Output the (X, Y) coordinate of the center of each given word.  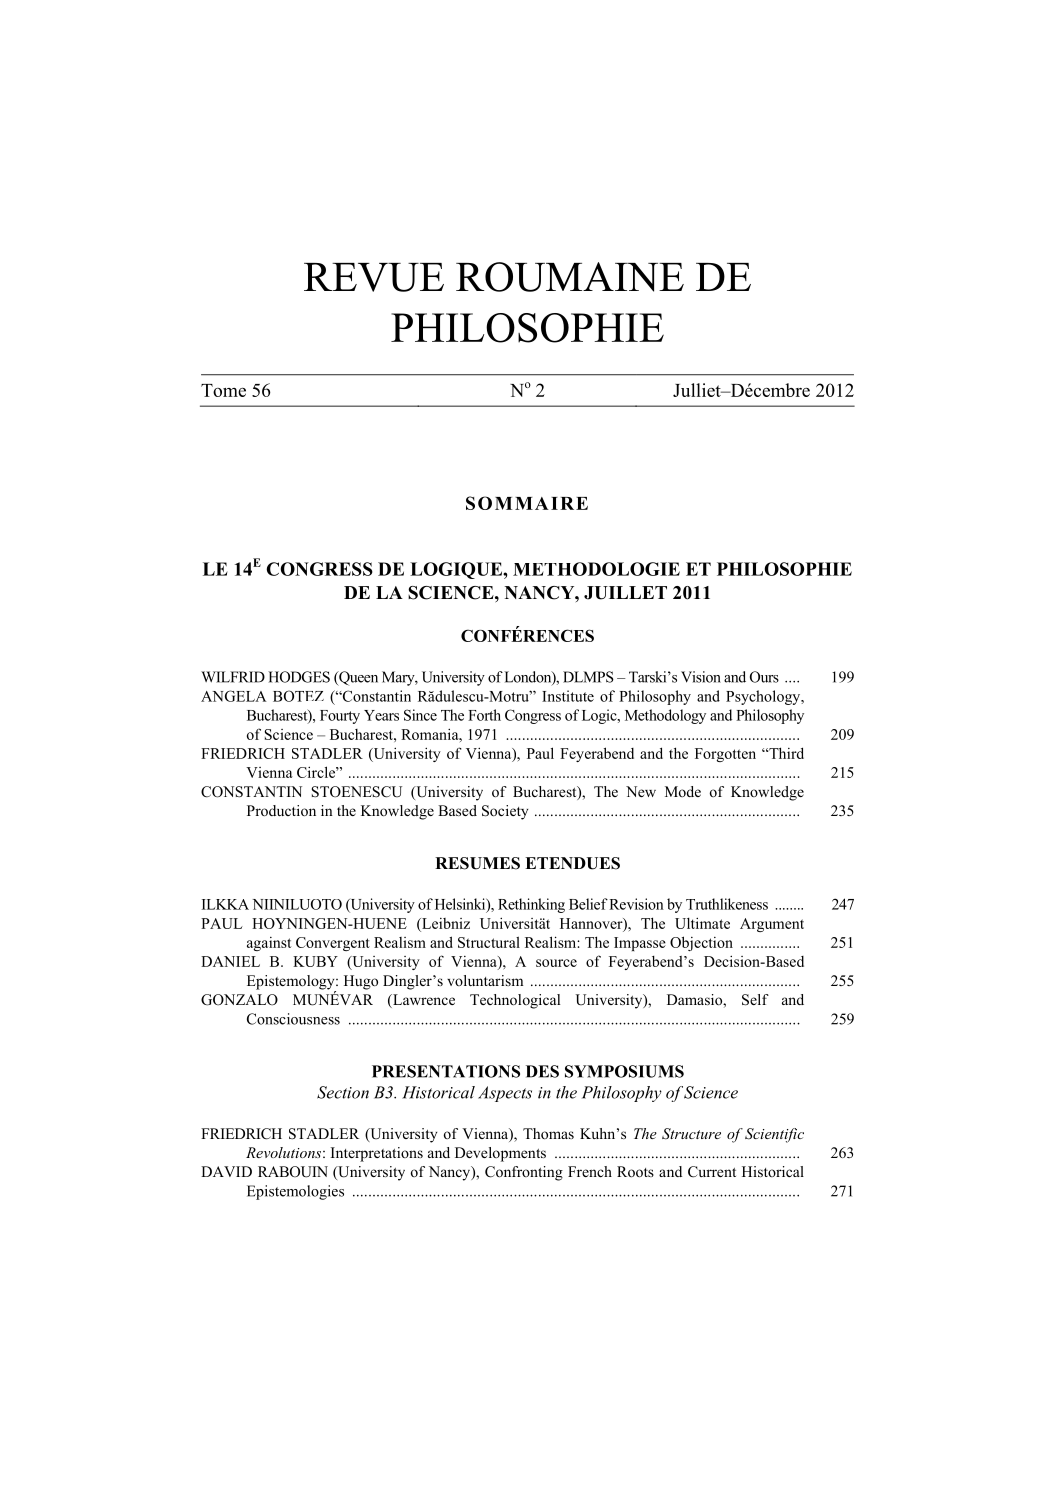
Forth (484, 715)
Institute (568, 696)
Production (281, 810)
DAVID (226, 1171)
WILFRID (233, 677)
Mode (683, 791)
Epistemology (292, 983)
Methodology (665, 716)
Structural (489, 942)
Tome (223, 390)
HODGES (299, 677)
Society (505, 812)
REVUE (374, 277)
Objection (701, 943)
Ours (764, 677)
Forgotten (725, 755)
